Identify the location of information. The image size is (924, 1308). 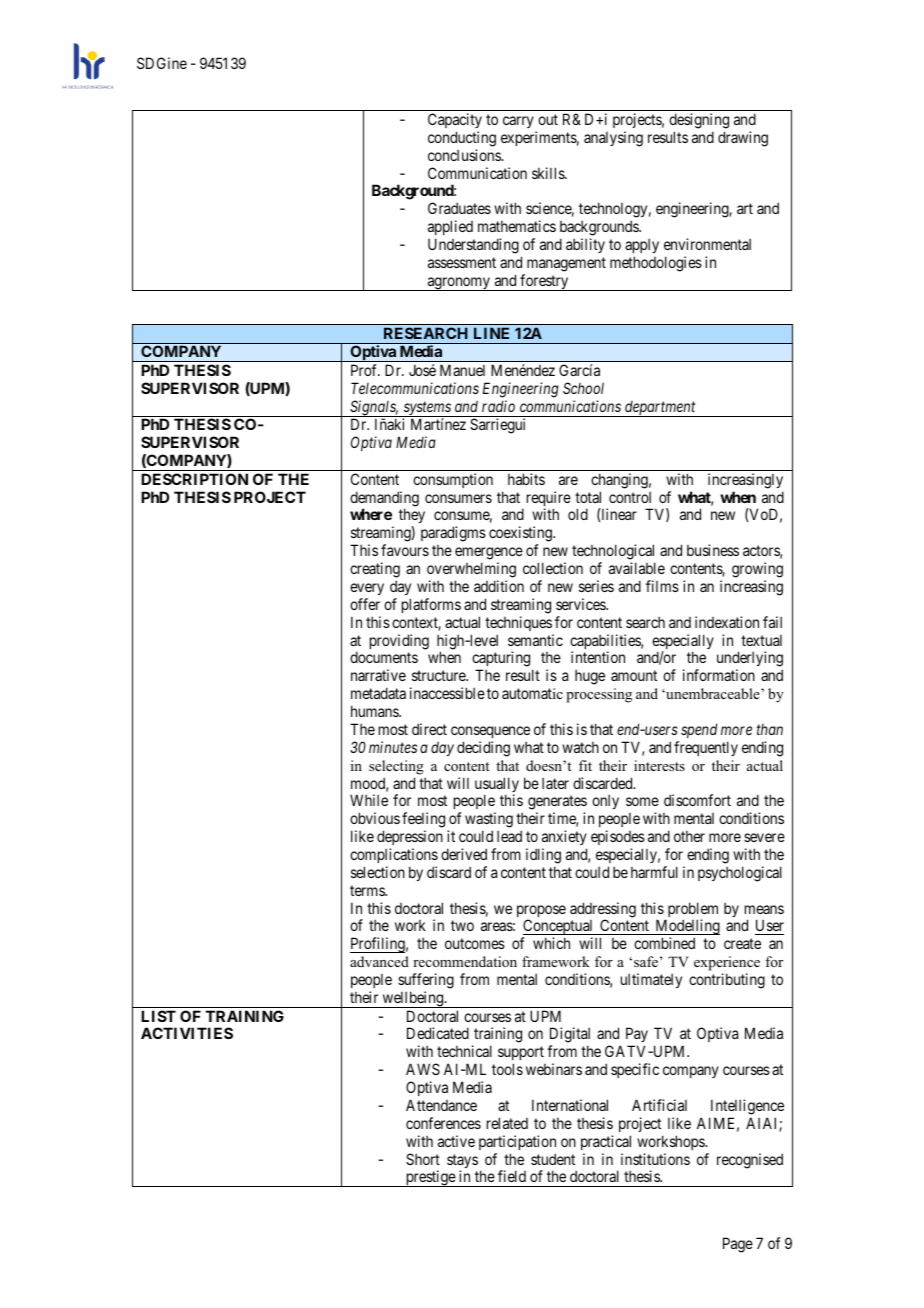
(719, 675).
